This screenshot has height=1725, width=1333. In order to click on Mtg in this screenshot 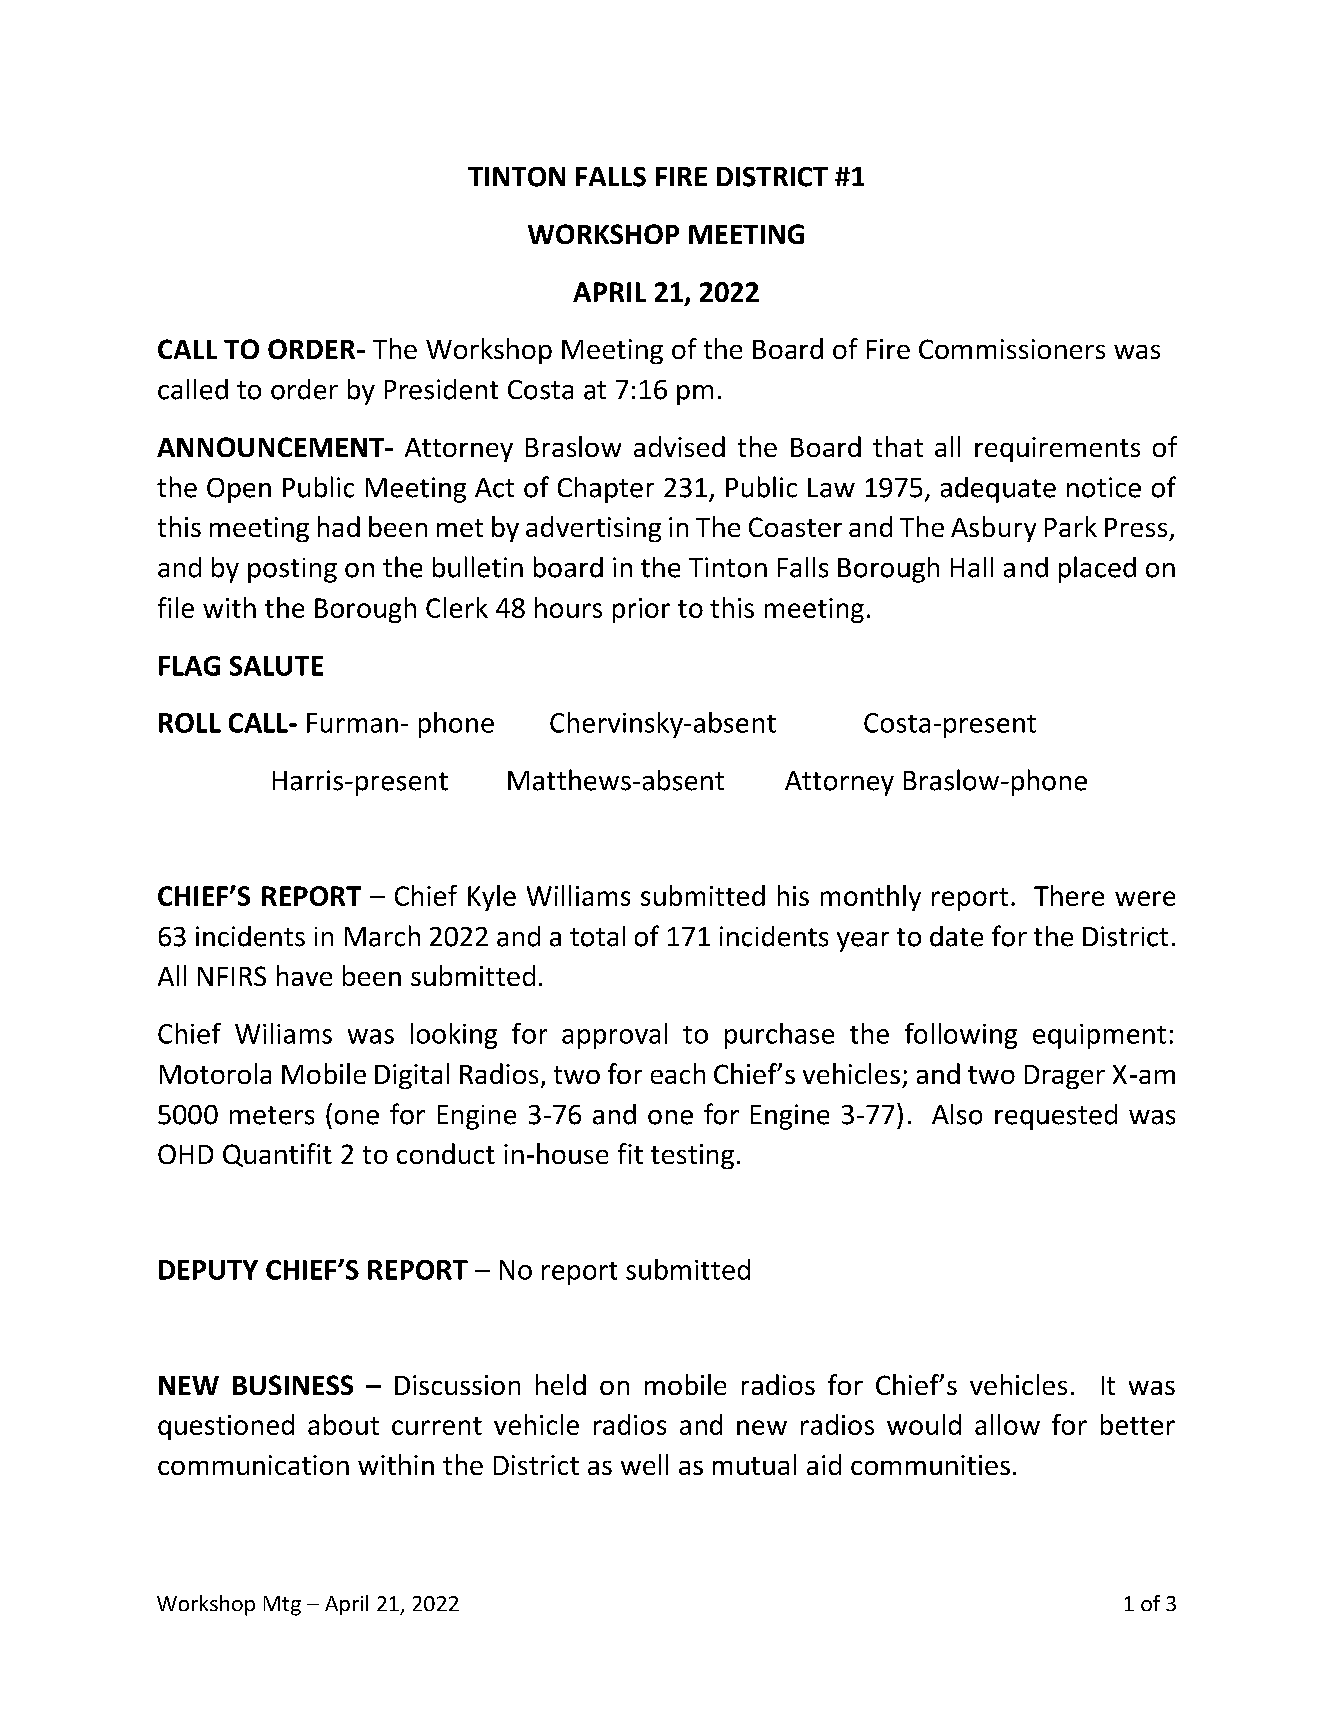, I will do `click(282, 1606)`.
